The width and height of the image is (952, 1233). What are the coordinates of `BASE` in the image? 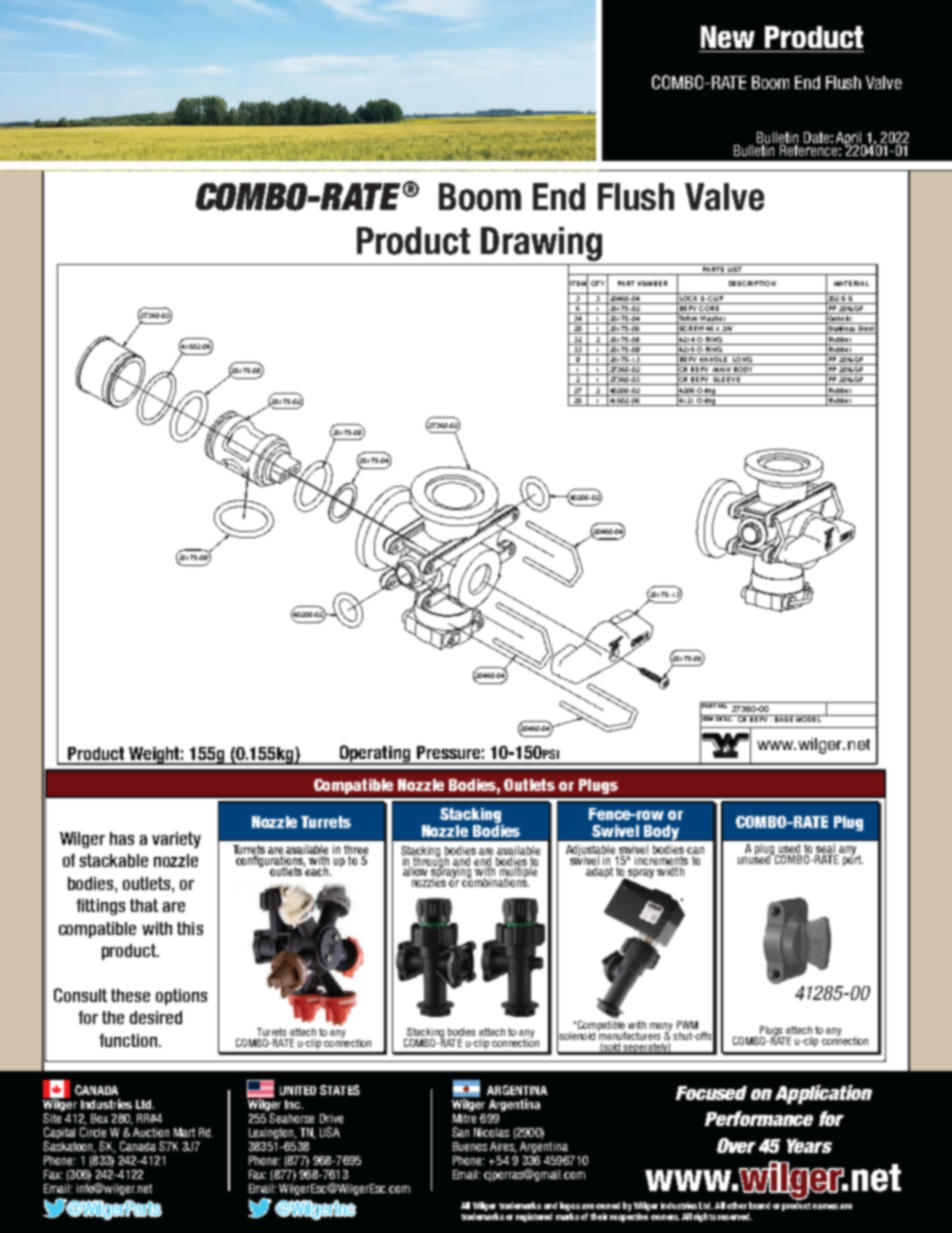 It's located at (784, 718).
